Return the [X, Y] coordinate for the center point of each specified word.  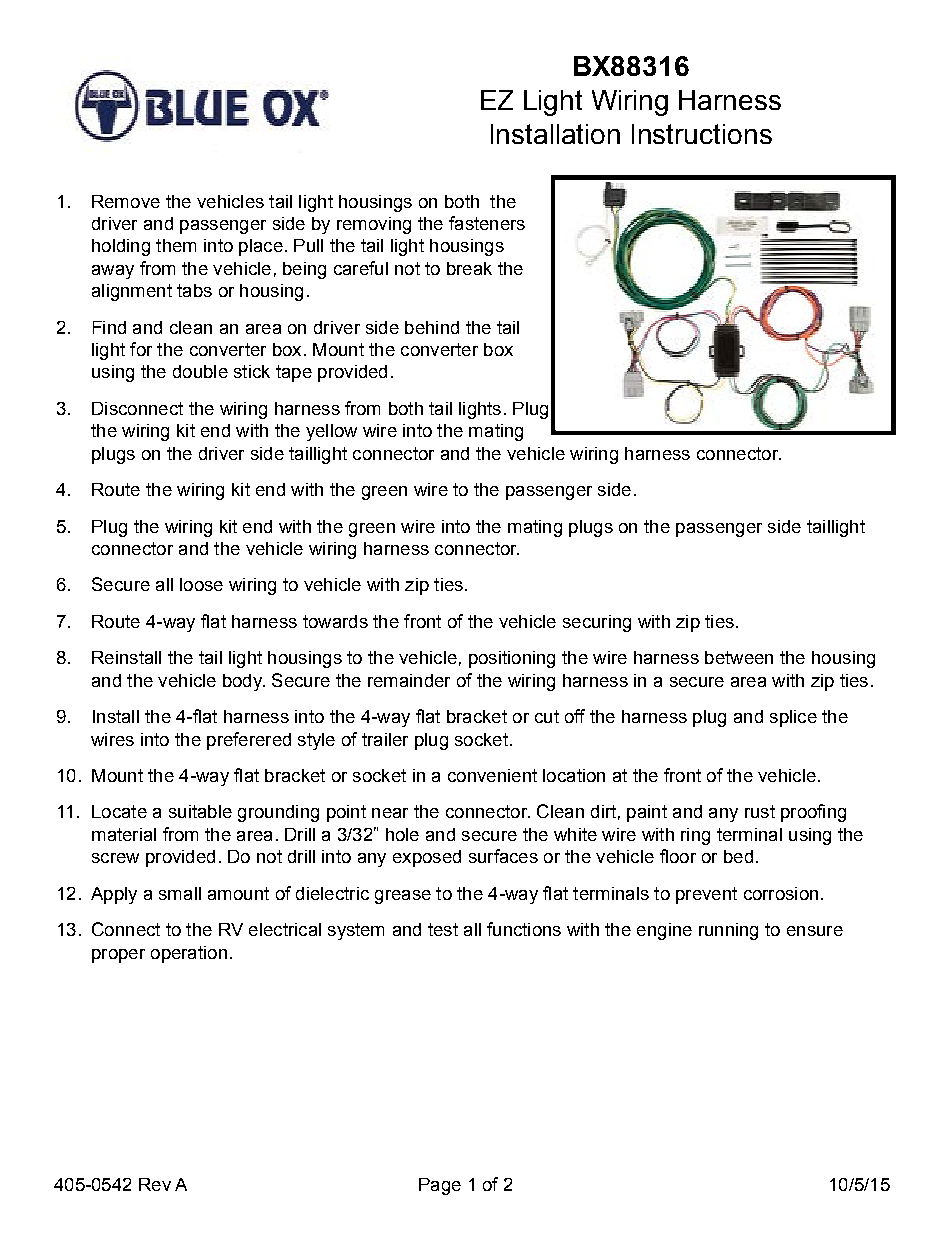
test [443, 929]
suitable [200, 811]
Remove [126, 201]
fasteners [487, 223]
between [739, 657]
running [728, 931]
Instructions [702, 134]
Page [440, 1186]
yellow [331, 432]
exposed [427, 858]
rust [760, 811]
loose [201, 584]
